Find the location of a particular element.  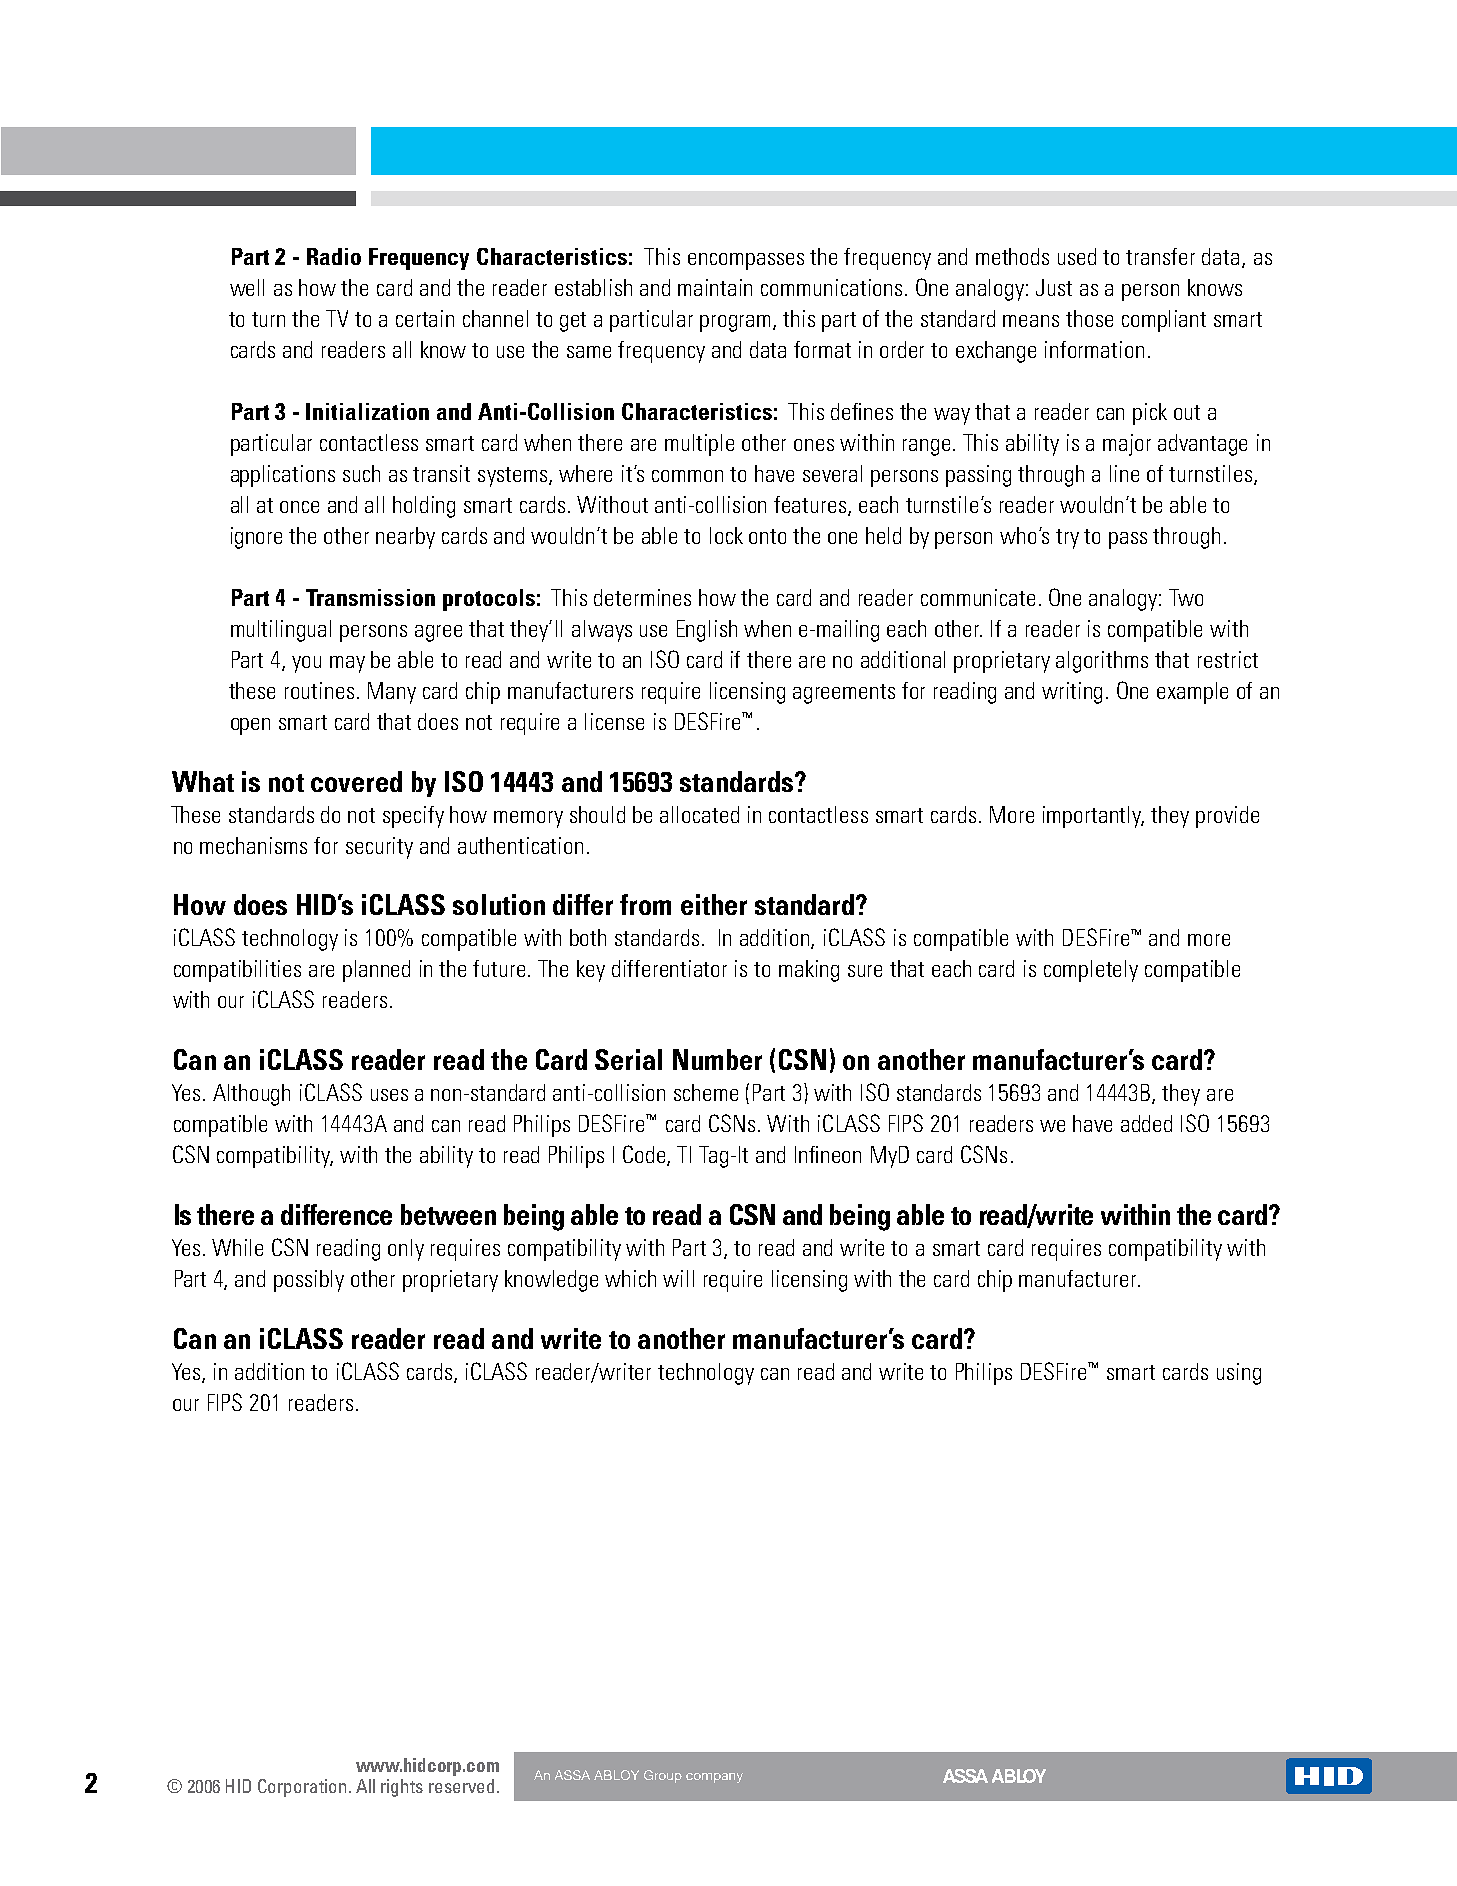

English is located at coordinates (707, 631).
